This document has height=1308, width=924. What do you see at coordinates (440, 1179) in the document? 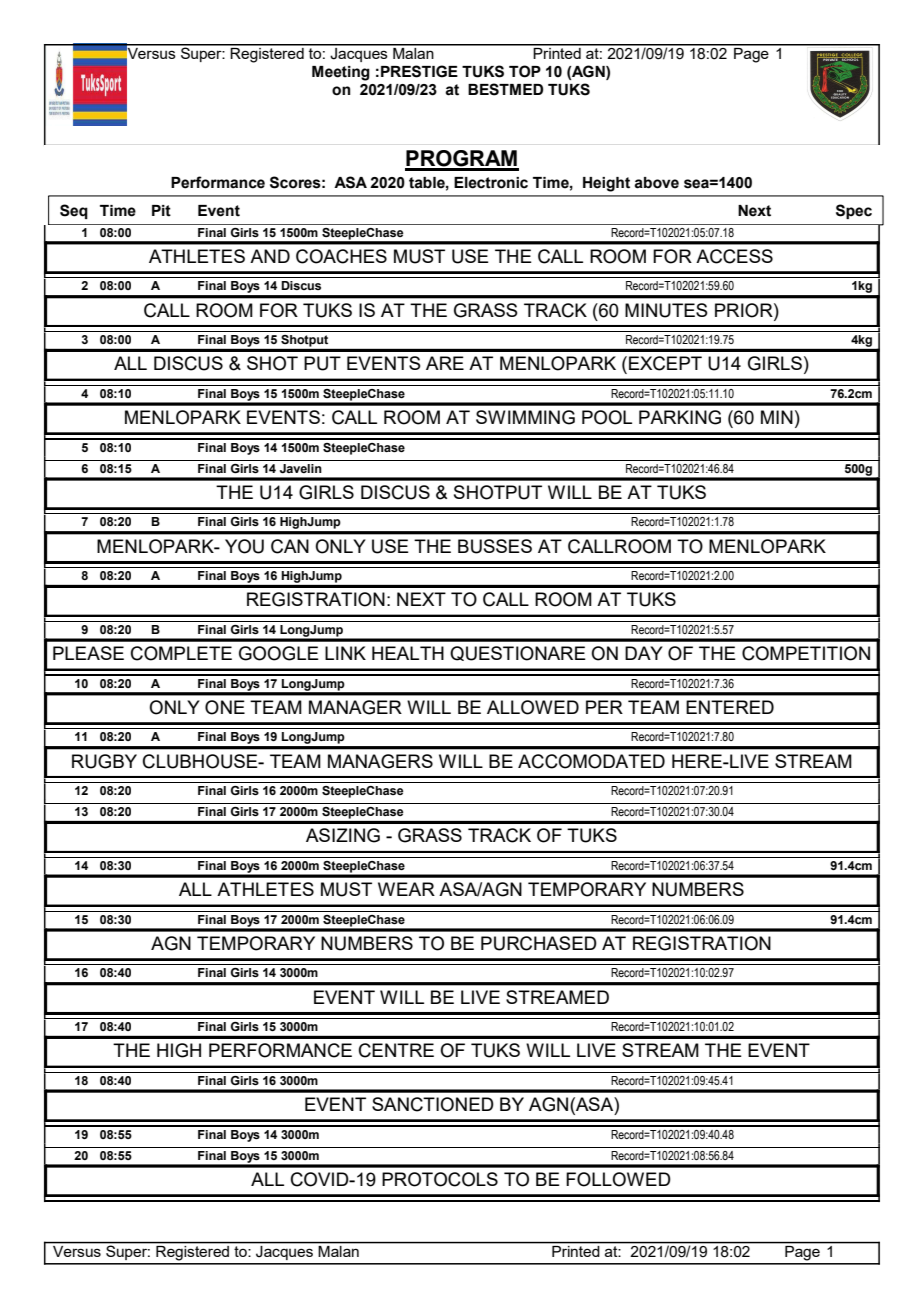
I see `PROTOCOLS` at bounding box center [440, 1179].
